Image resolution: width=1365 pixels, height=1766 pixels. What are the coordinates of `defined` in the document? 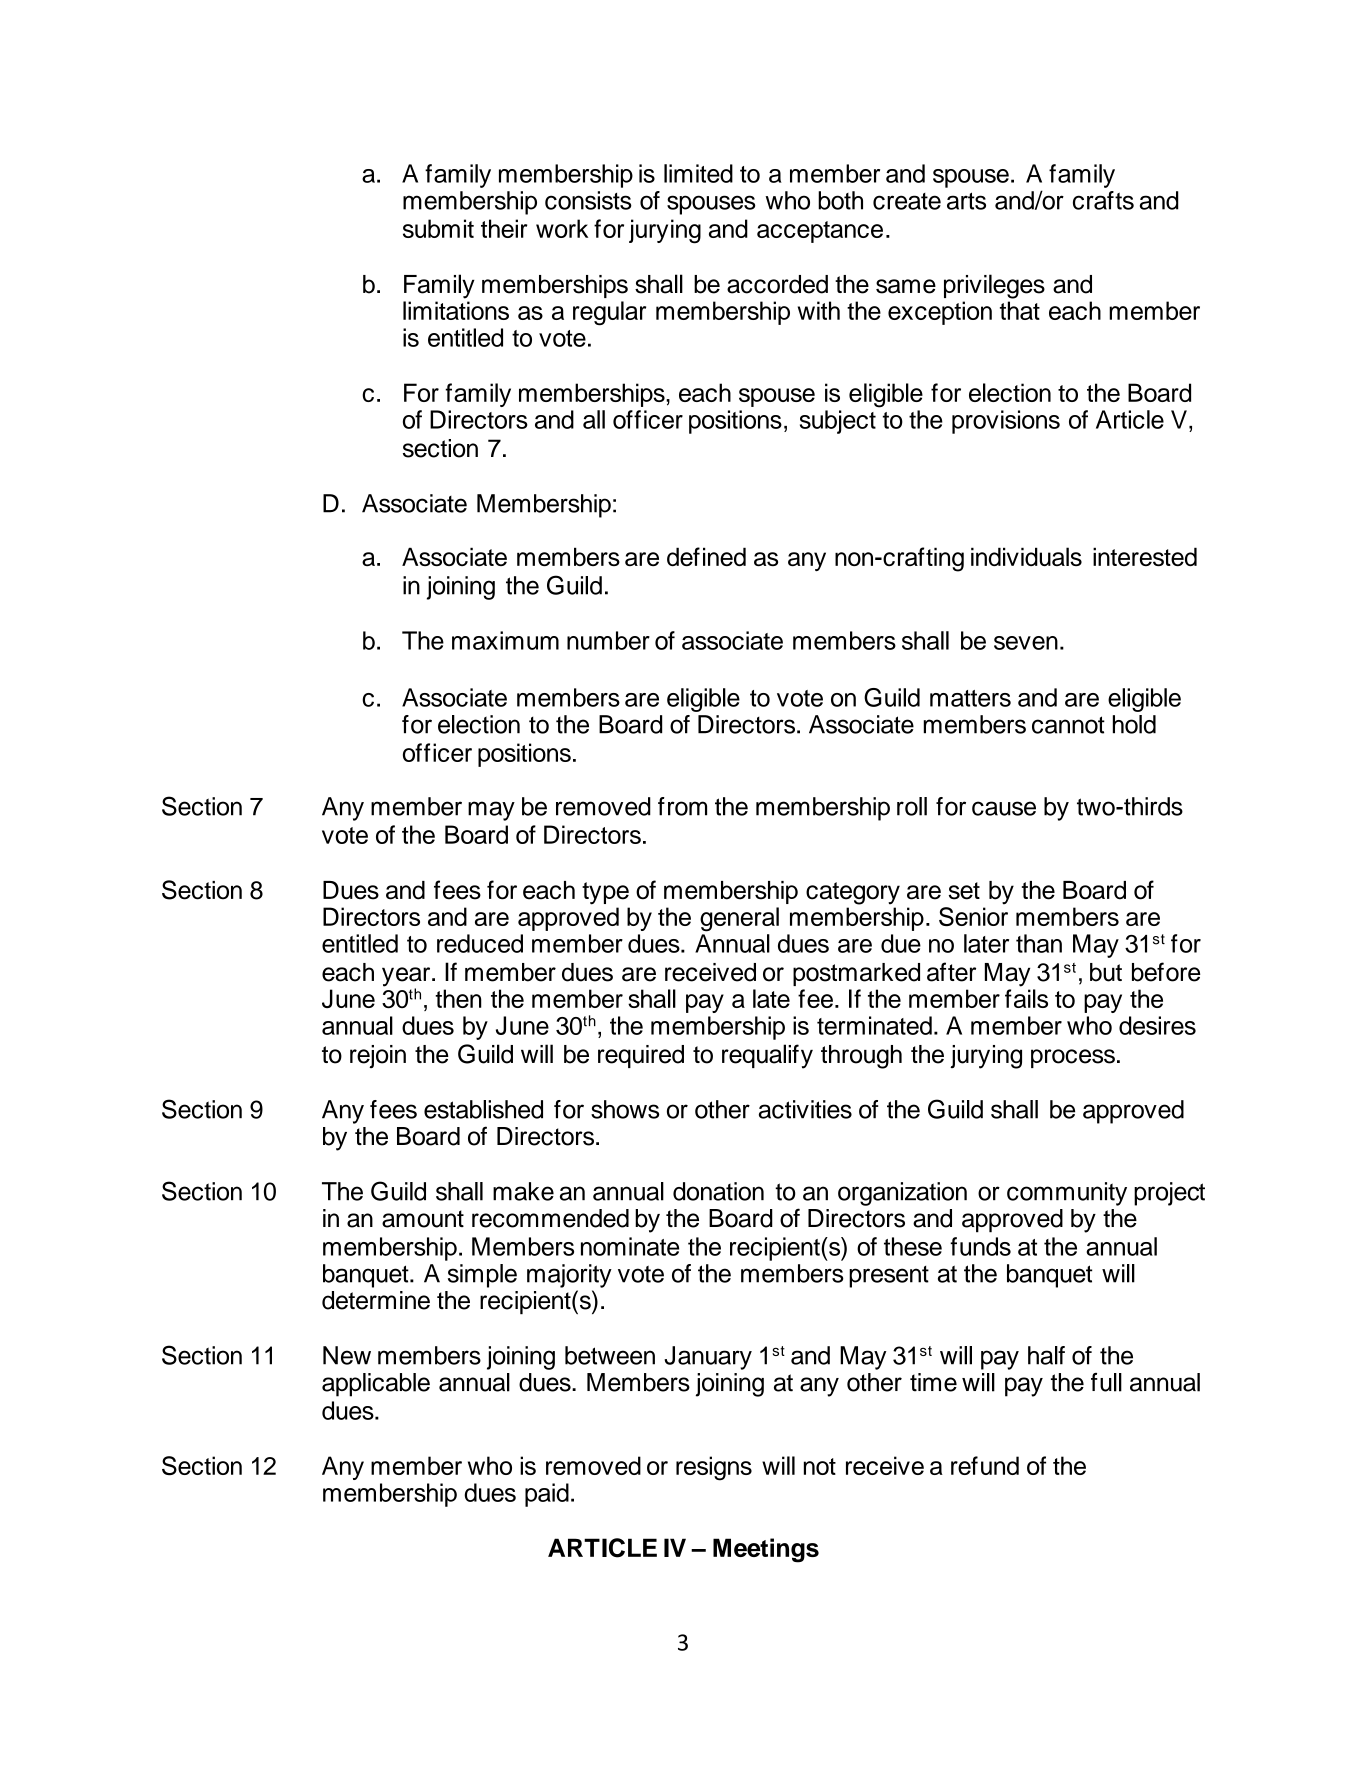 It's located at (706, 556).
